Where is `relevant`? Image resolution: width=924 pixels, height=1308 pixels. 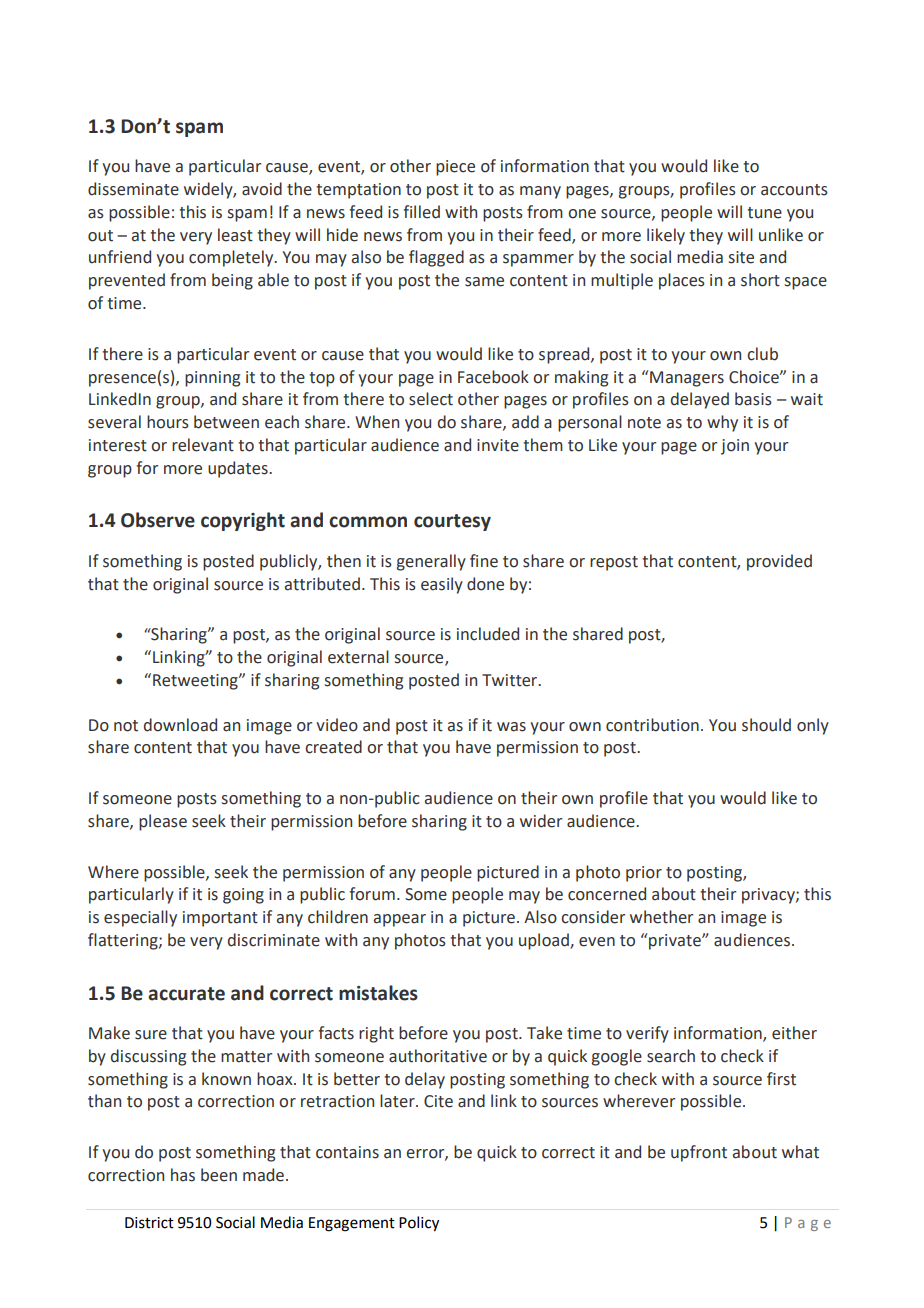
relevant is located at coordinates (203, 445).
